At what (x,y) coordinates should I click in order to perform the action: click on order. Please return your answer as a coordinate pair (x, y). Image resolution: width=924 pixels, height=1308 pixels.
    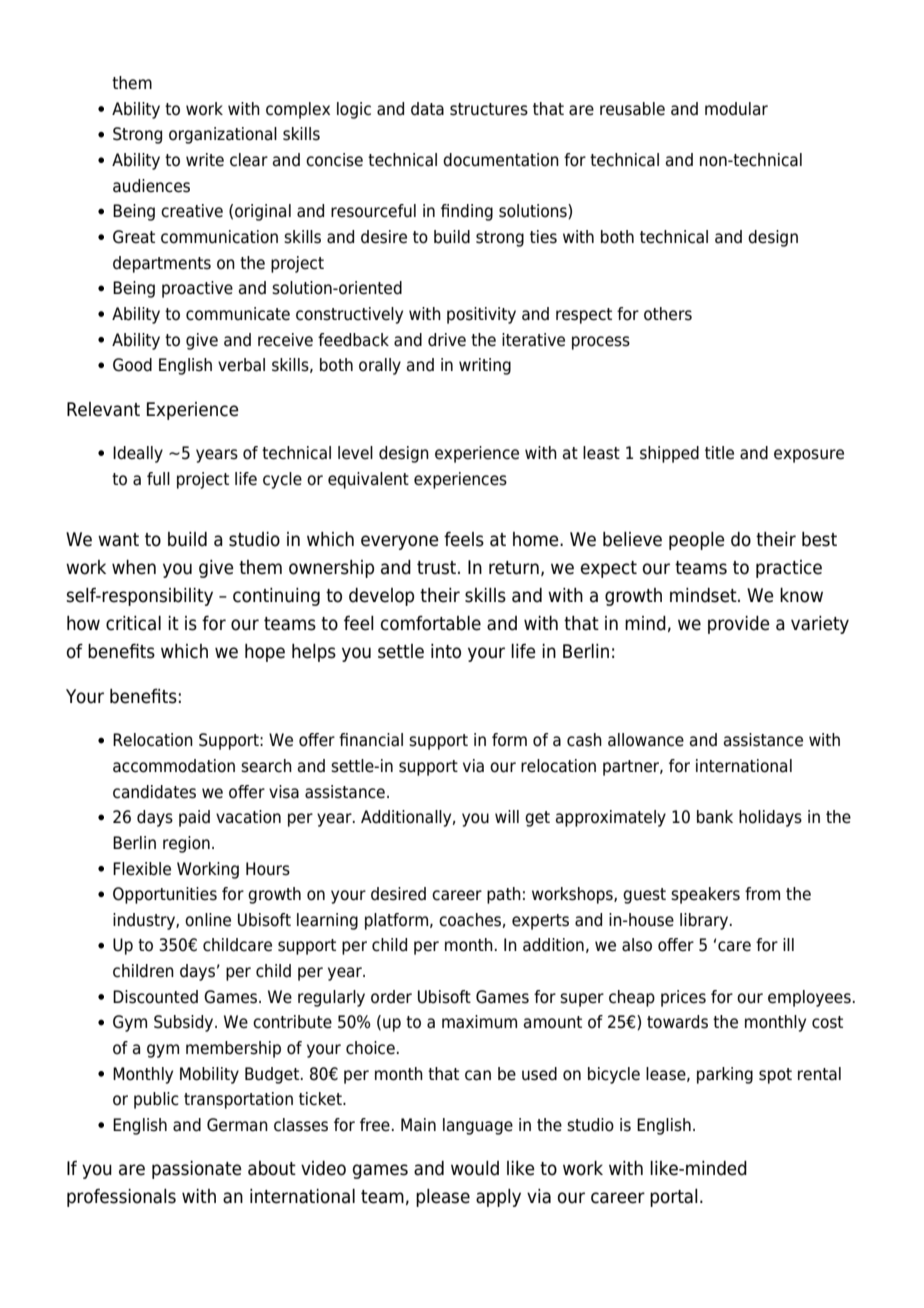
    Looking at the image, I should click on (391, 997).
